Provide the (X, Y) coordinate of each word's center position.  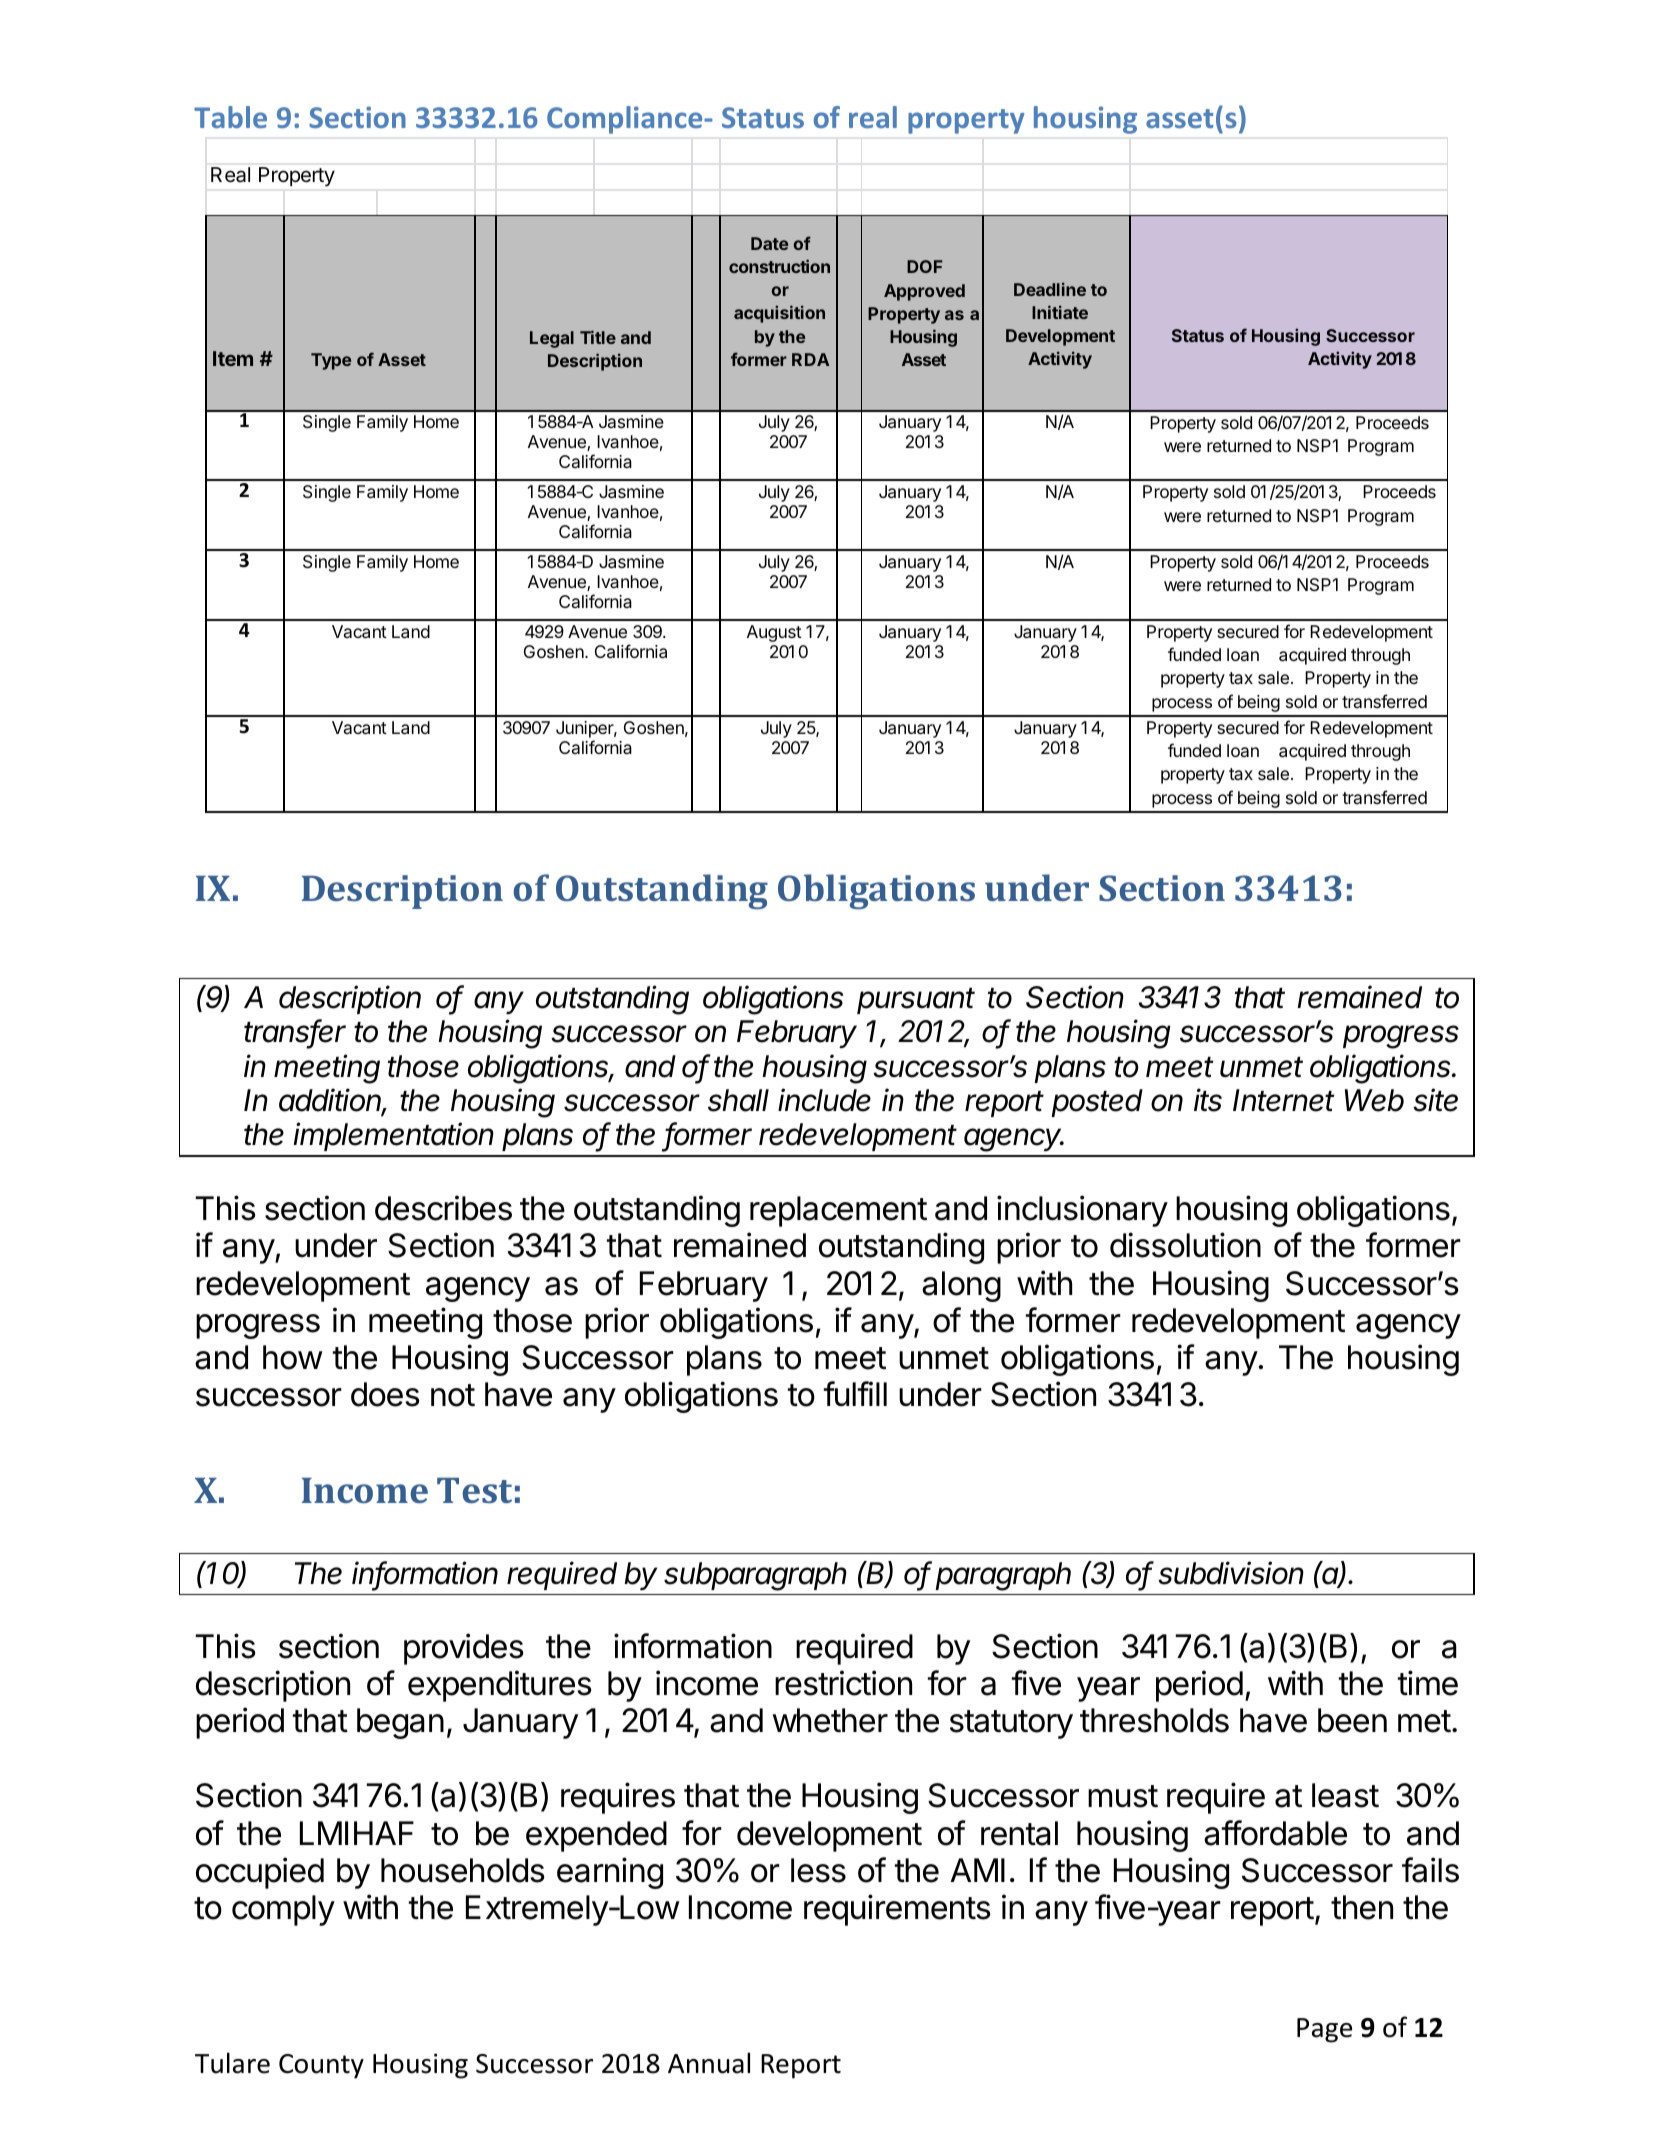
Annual (709, 2063)
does (385, 1394)
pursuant (916, 1001)
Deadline (1050, 289)
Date (769, 243)
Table (230, 117)
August (774, 633)
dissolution (1185, 1245)
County (321, 2066)
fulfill (855, 1393)
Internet (1283, 1100)
